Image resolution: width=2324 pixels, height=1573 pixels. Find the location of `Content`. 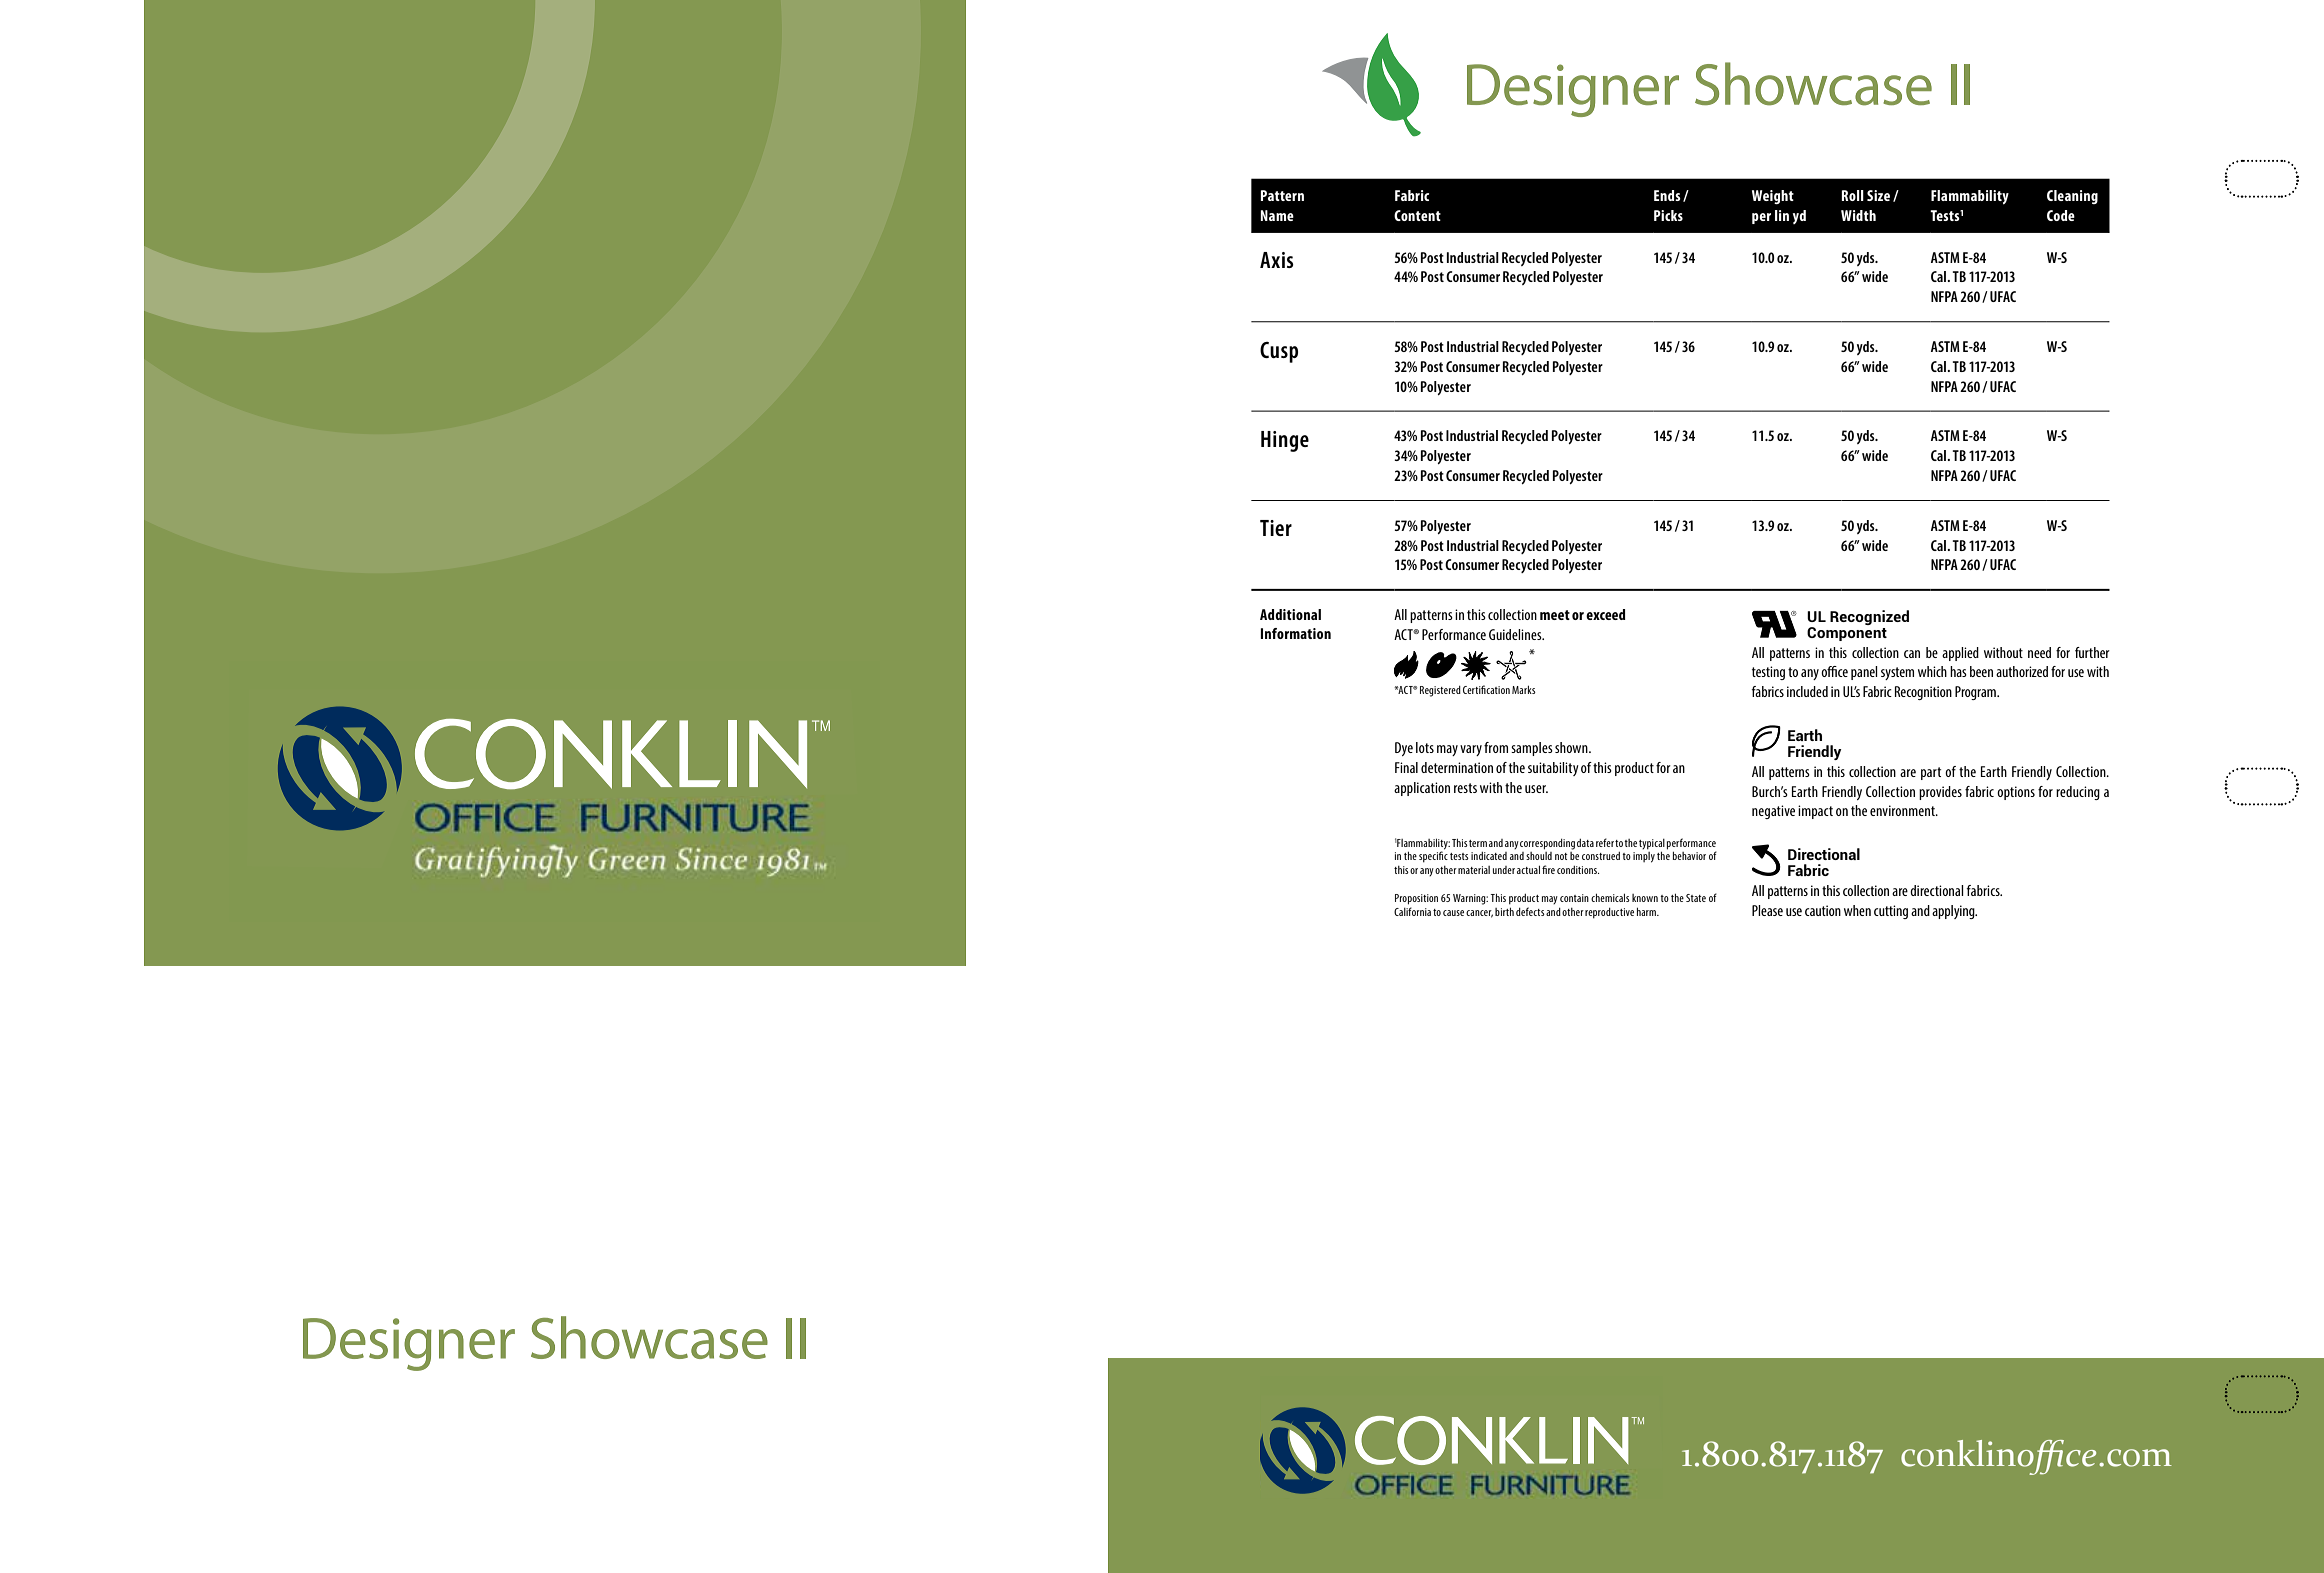

Content is located at coordinates (1417, 215).
